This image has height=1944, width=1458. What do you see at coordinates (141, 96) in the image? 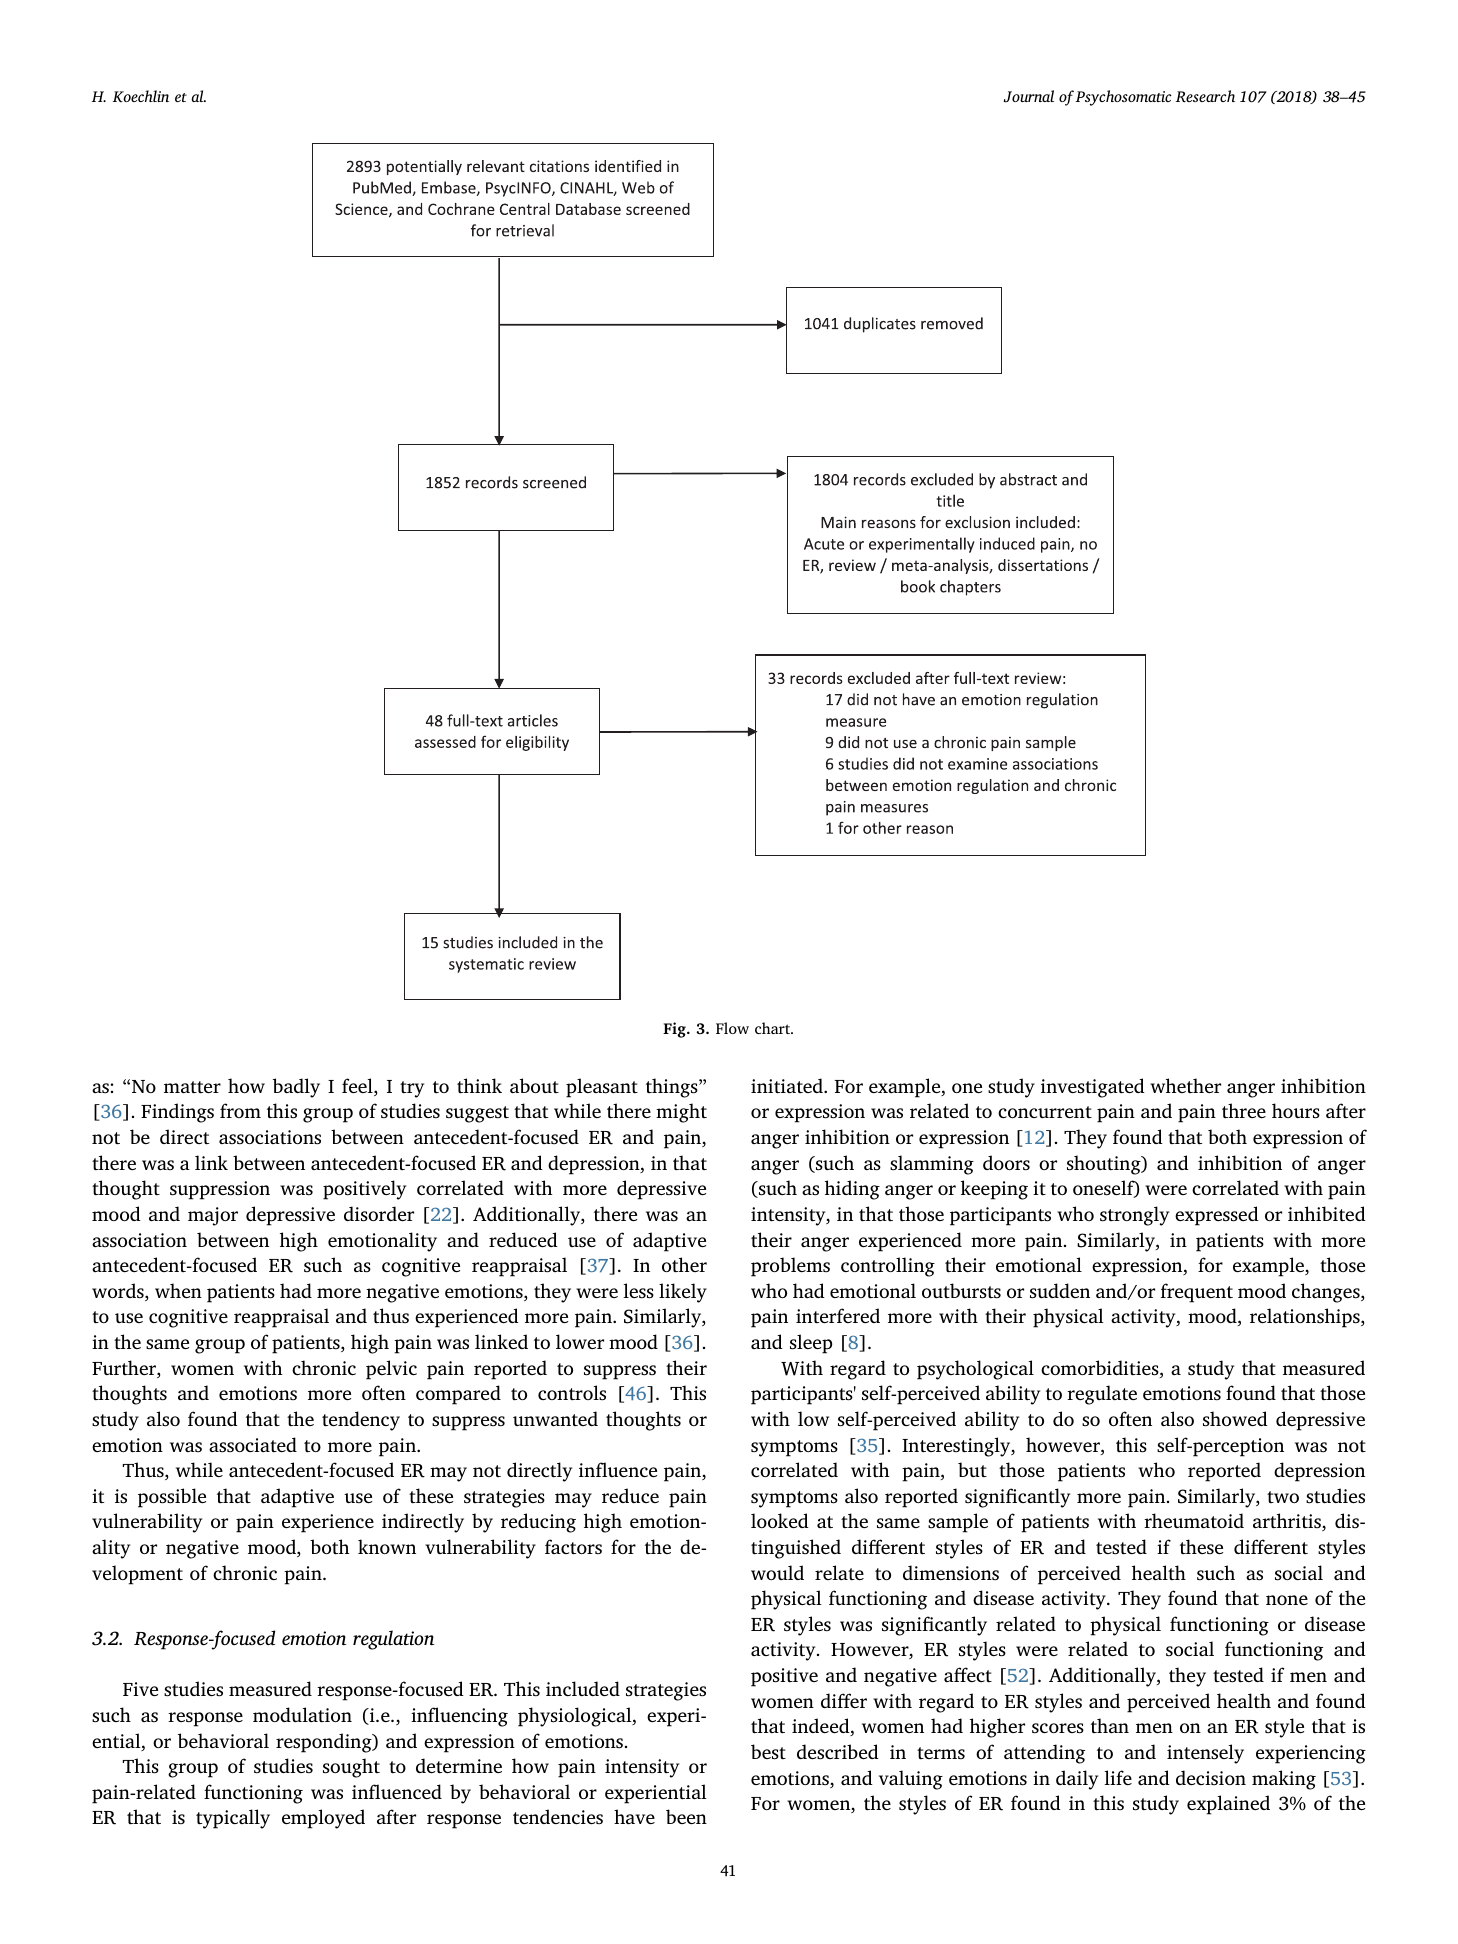
I see `Koechlin` at bounding box center [141, 96].
